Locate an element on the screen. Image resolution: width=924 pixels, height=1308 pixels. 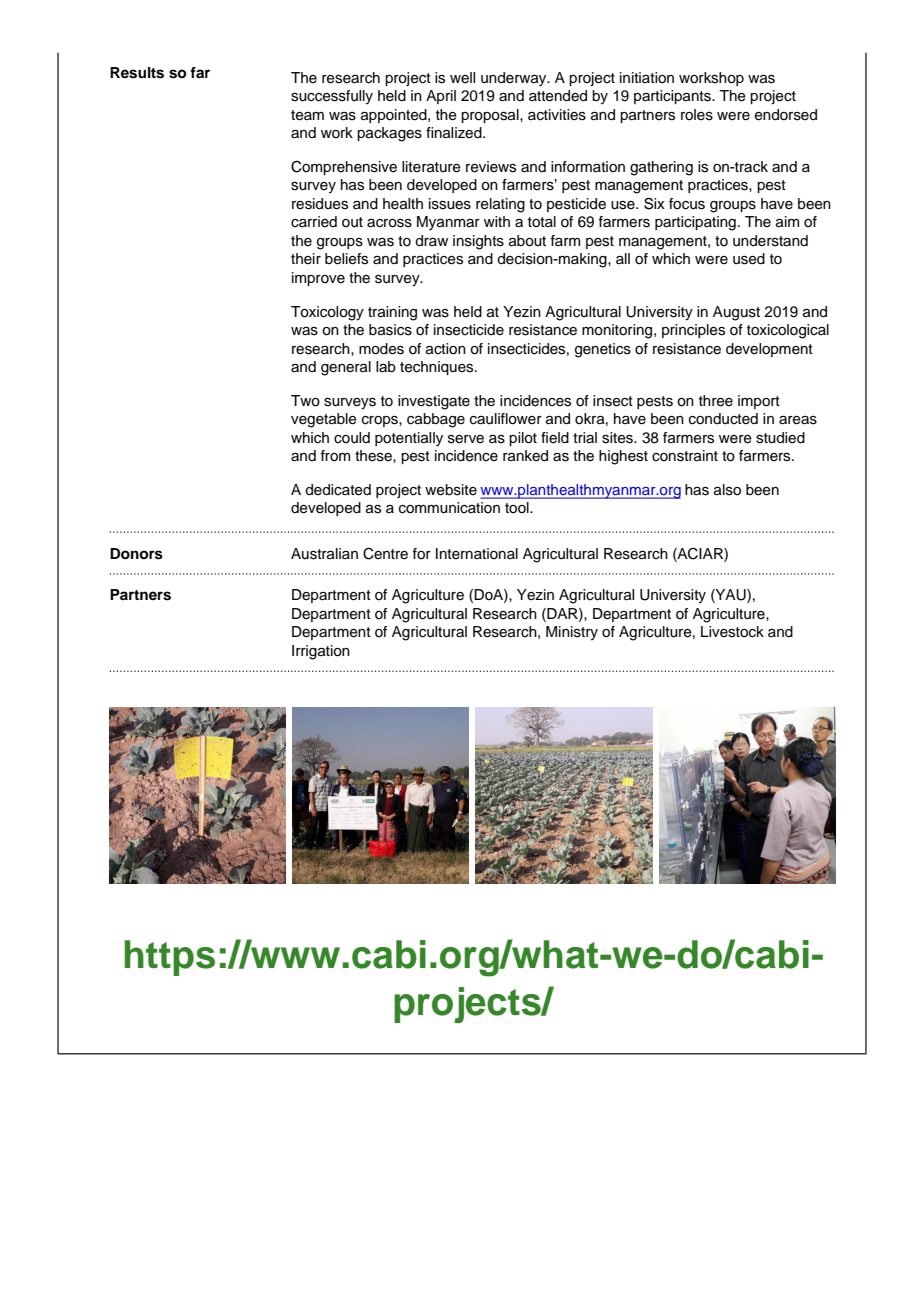
techniques is located at coordinates (438, 368).
